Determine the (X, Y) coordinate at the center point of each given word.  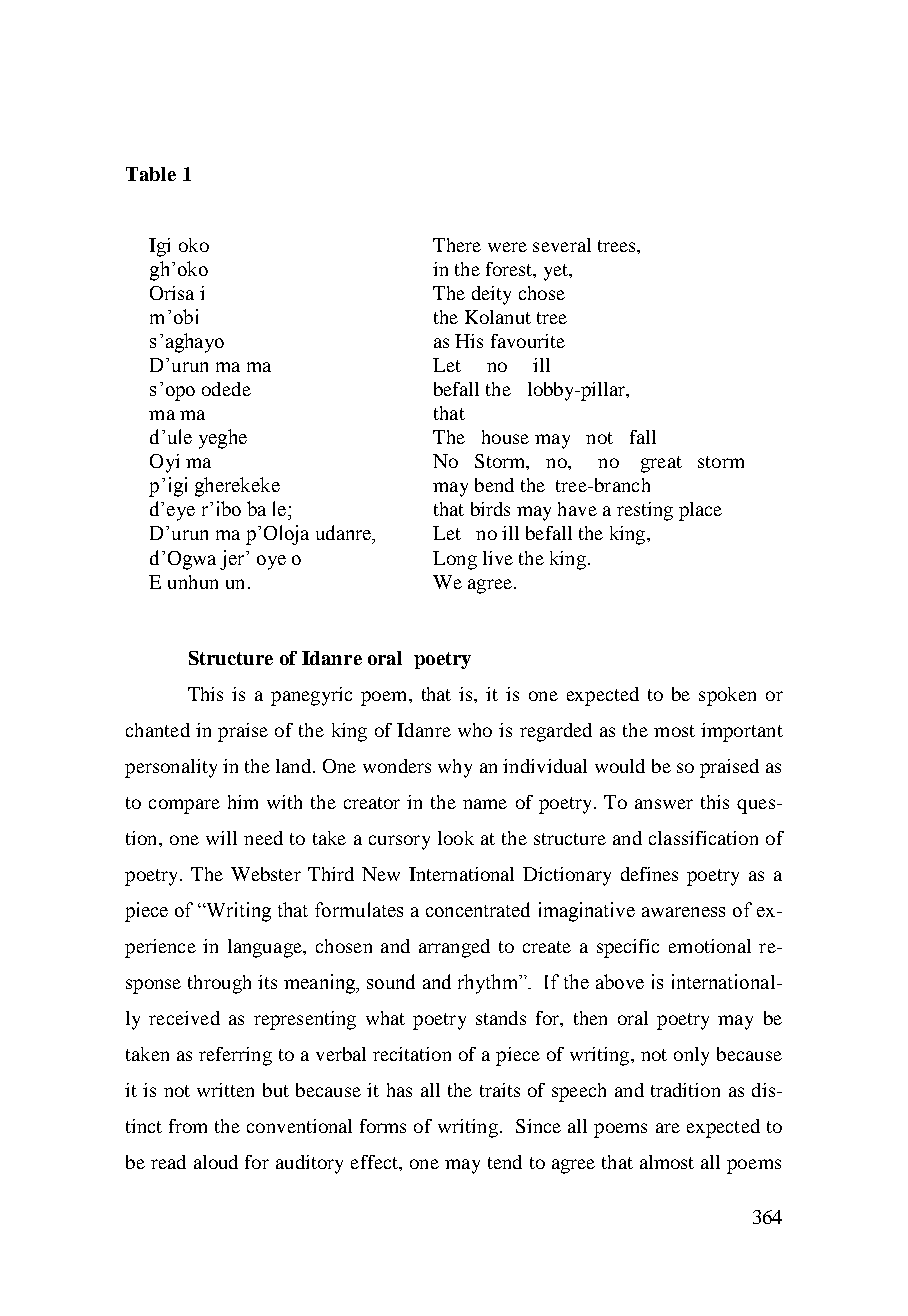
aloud (216, 1162)
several (562, 245)
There (457, 245)
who (475, 730)
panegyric (311, 696)
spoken (727, 696)
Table (151, 174)
